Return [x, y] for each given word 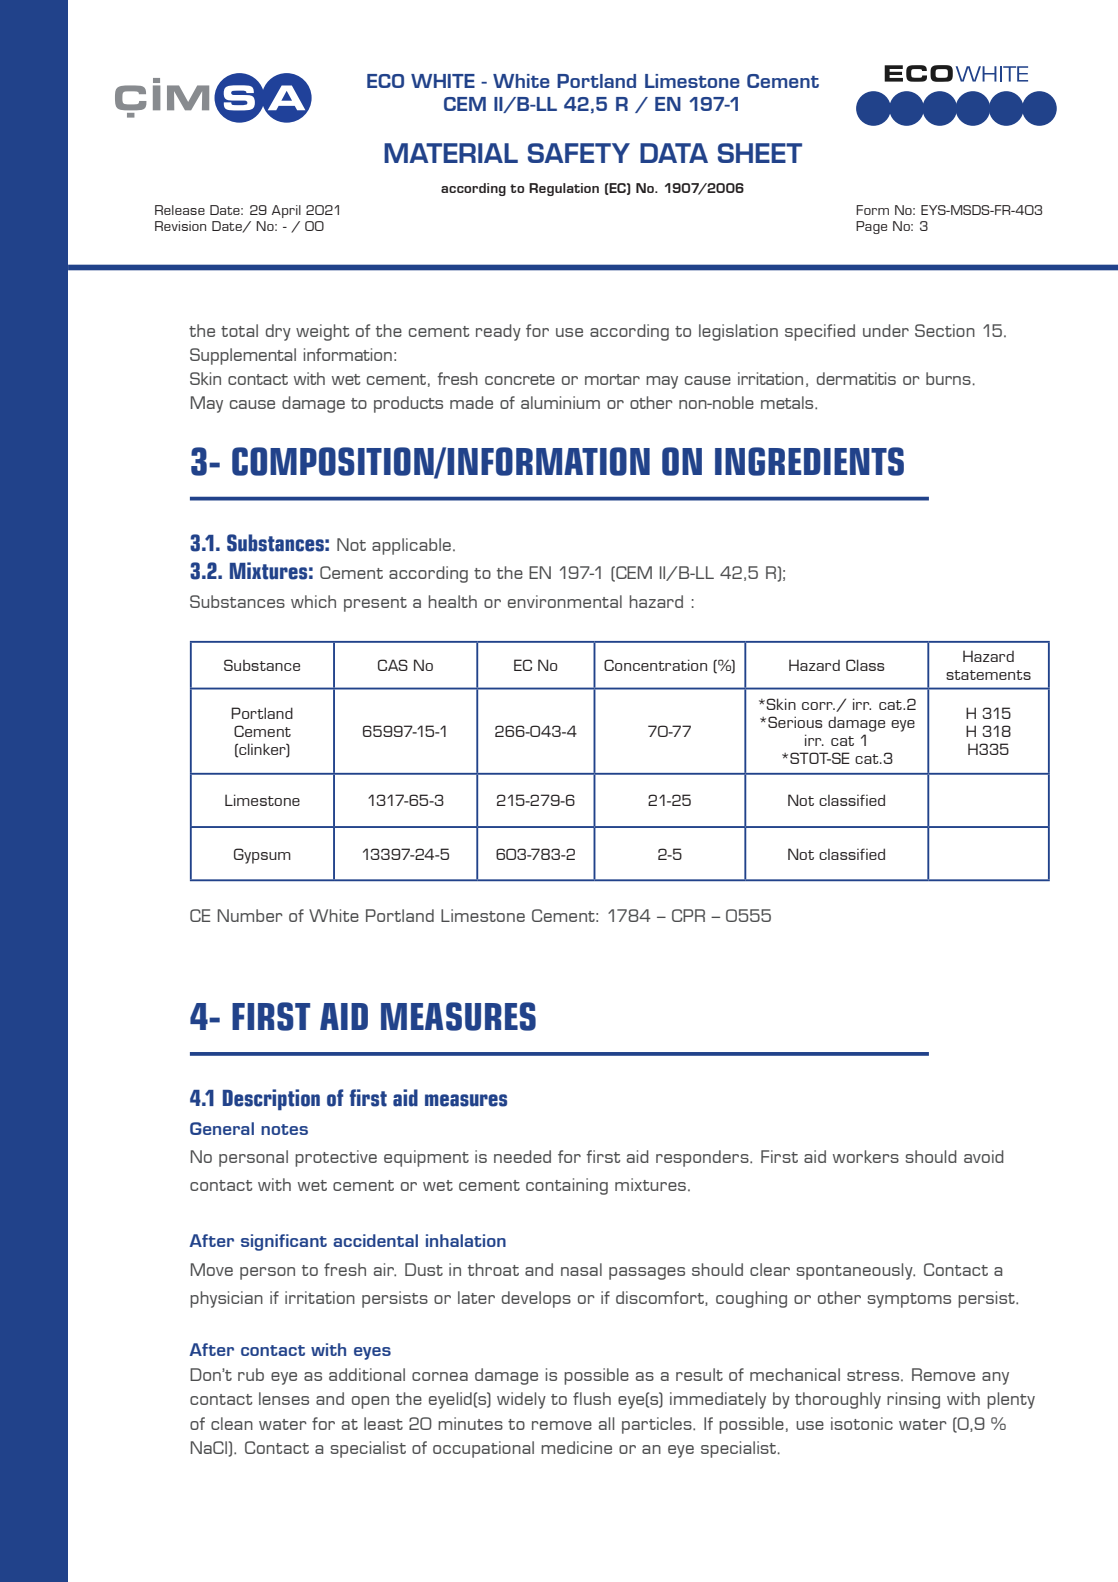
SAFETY [579, 153]
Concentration [655, 665]
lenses [284, 1398]
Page [871, 227]
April [286, 211]
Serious [795, 722]
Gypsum [262, 856]
